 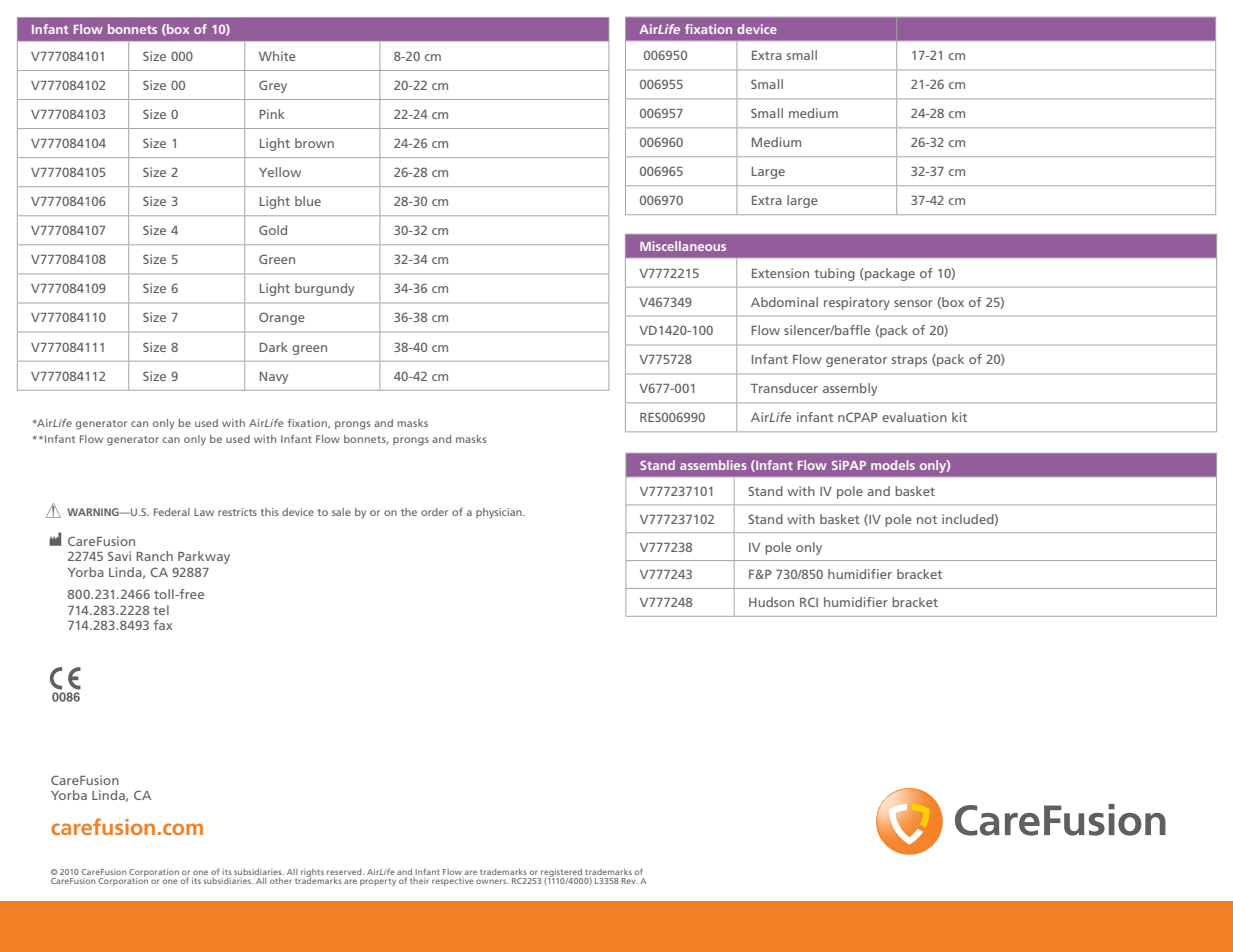 What do you see at coordinates (162, 625) in the screenshot?
I see `fax` at bounding box center [162, 625].
